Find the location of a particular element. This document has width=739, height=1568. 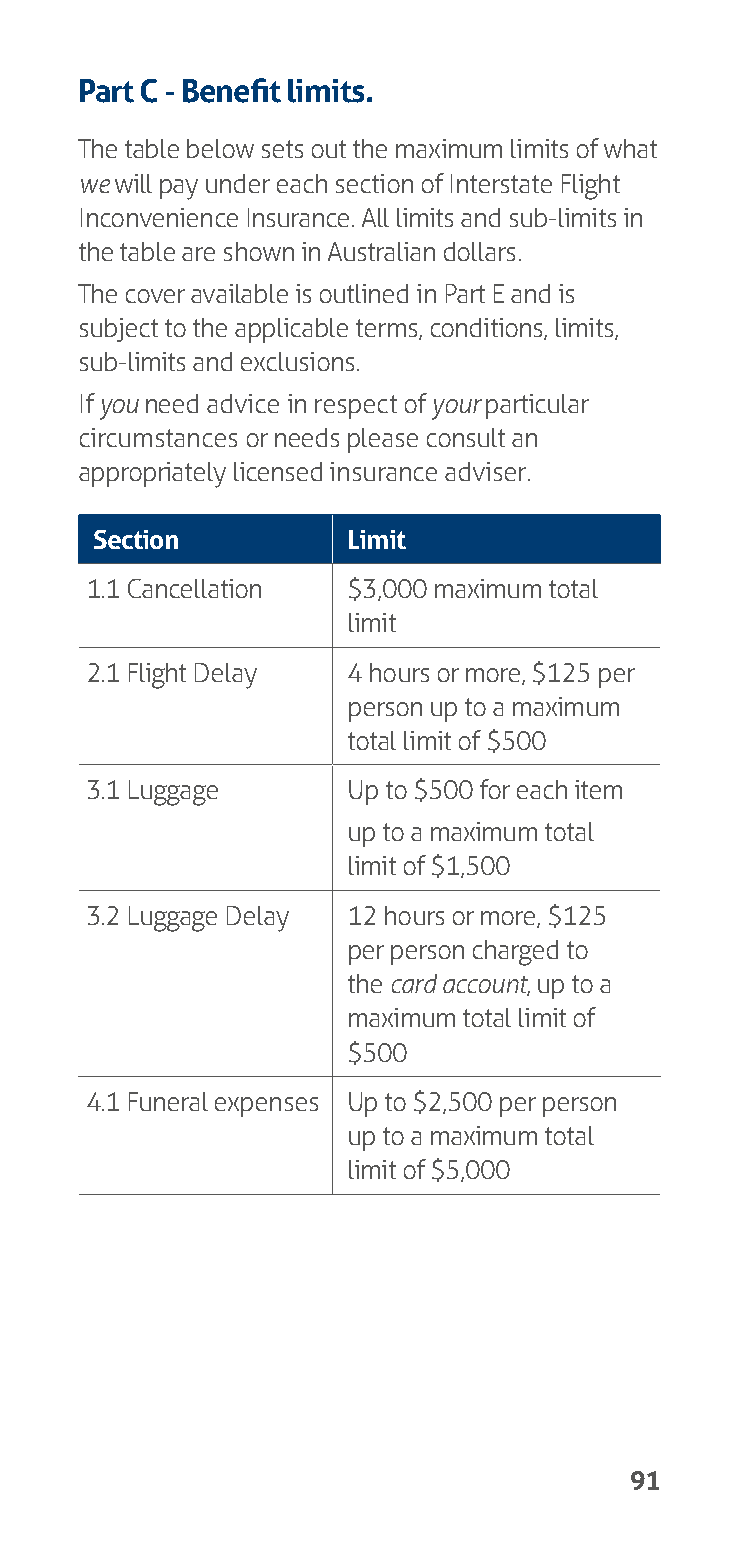

below is located at coordinates (220, 148).
